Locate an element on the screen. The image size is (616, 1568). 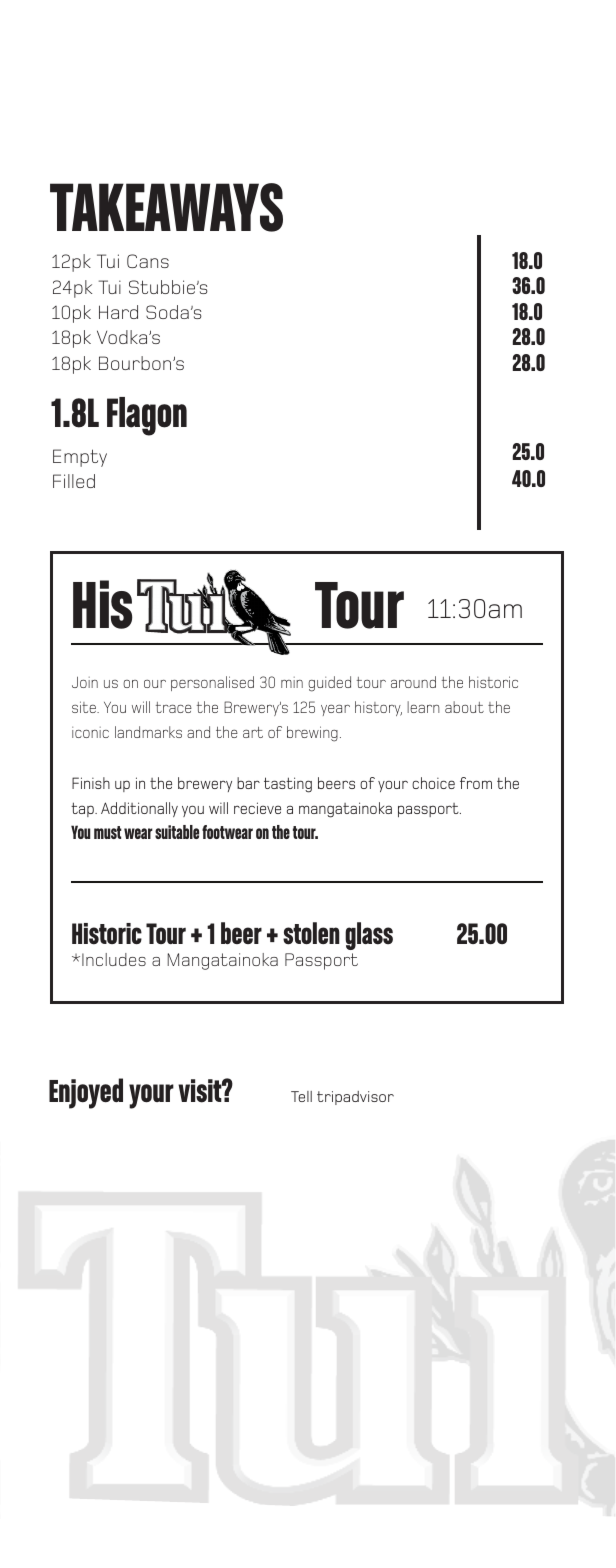
choice is located at coordinates (433, 783).
